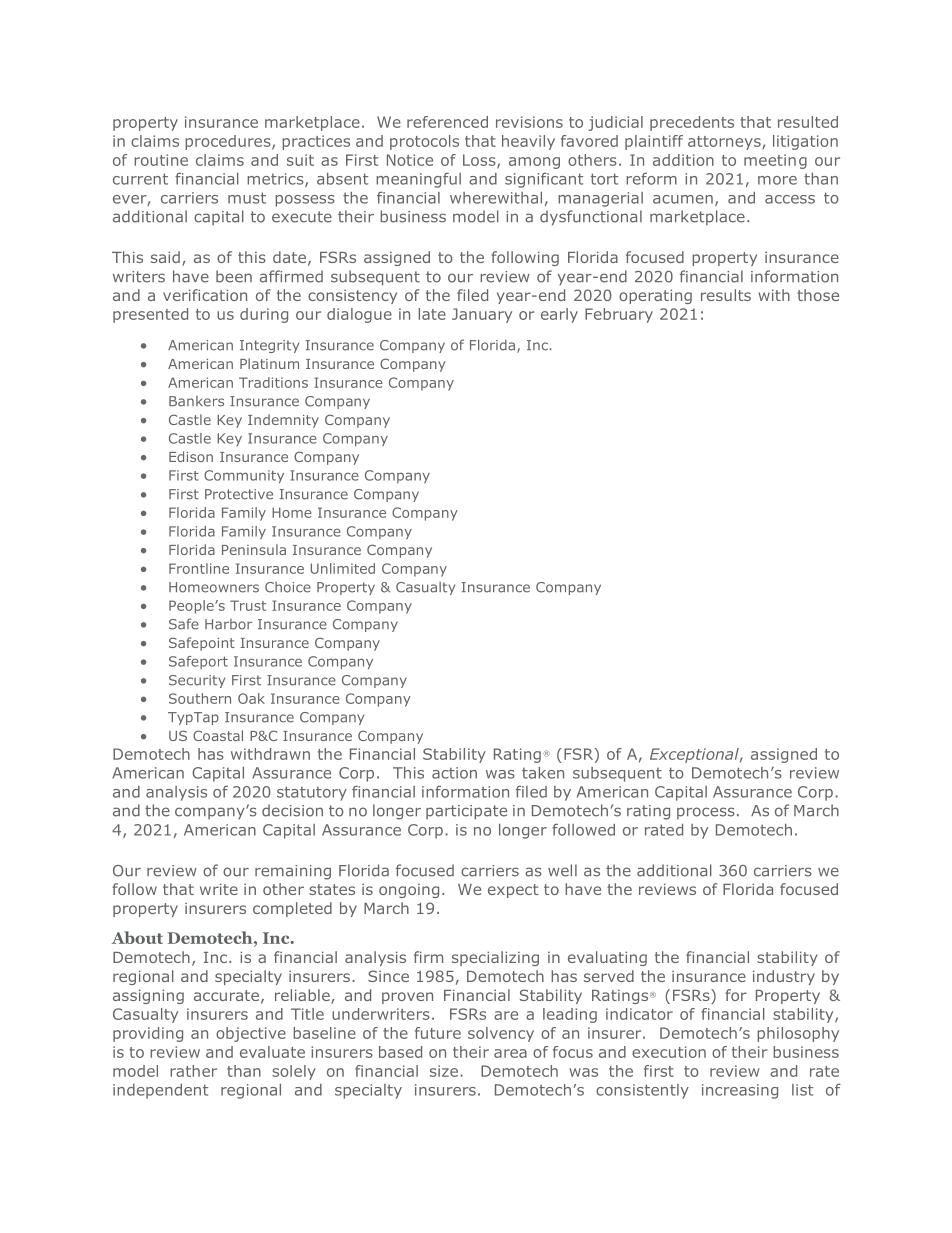 The height and width of the screenshot is (1233, 952). I want to click on Harbor, so click(228, 624).
